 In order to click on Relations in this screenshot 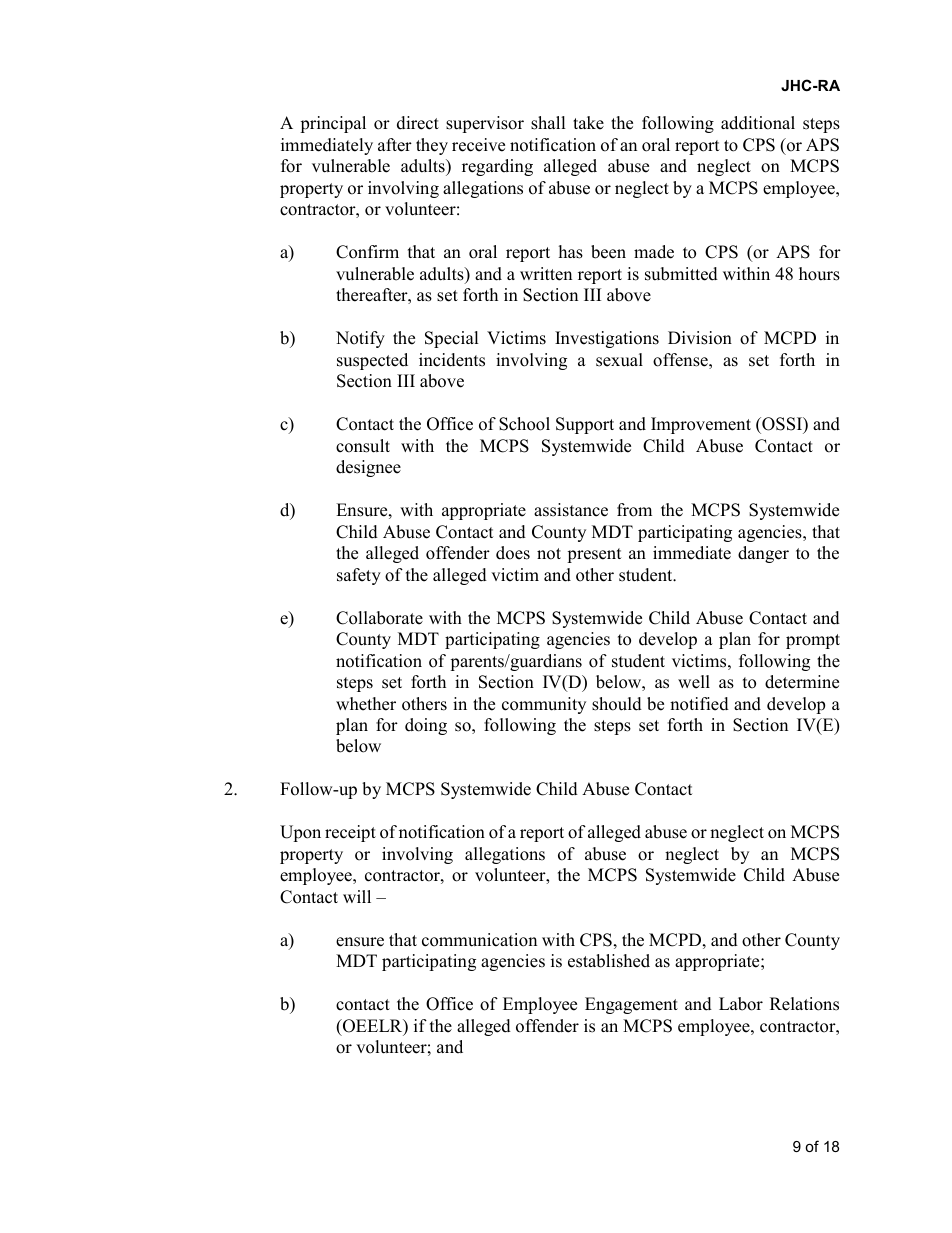, I will do `click(804, 1004)`.
